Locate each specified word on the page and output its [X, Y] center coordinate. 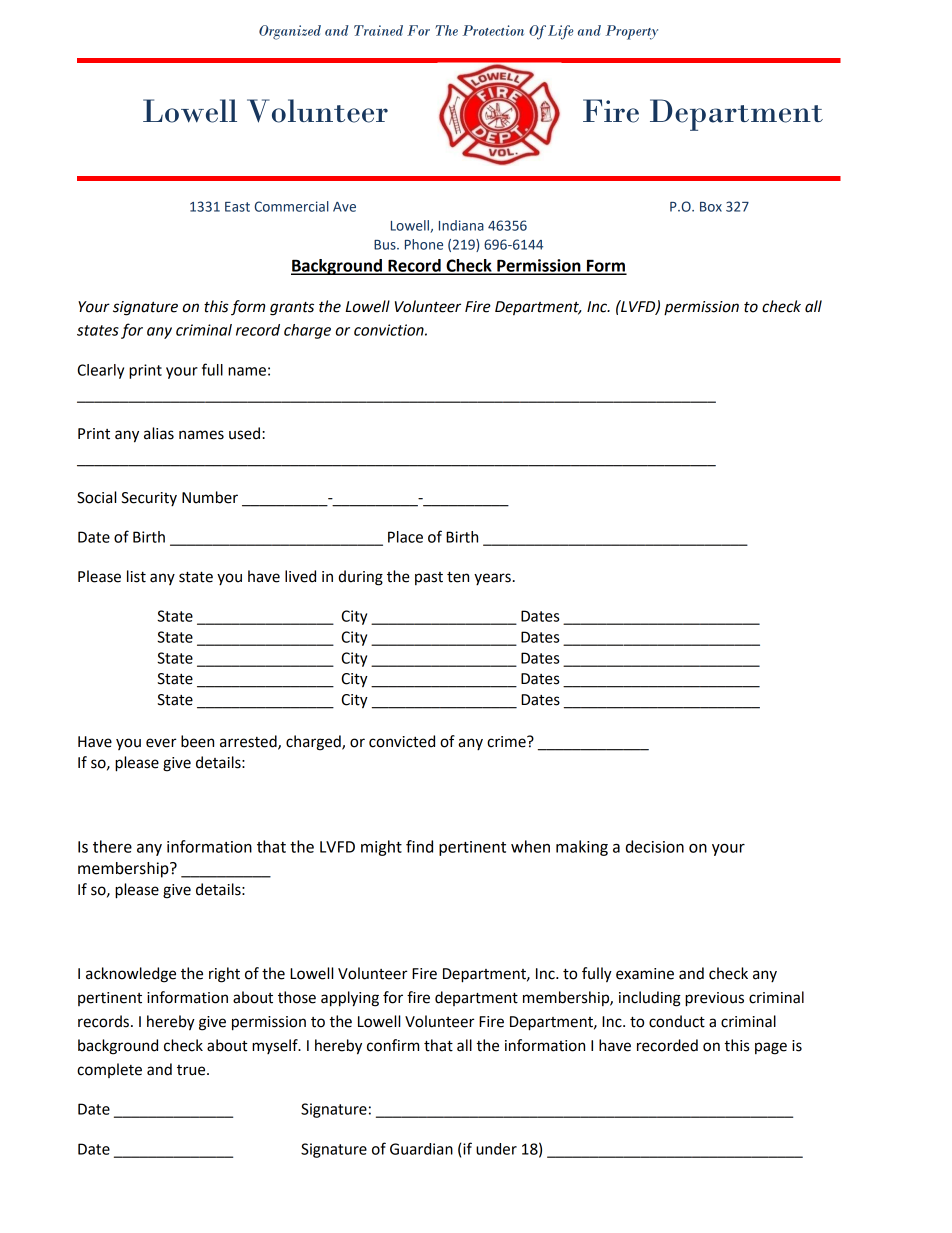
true [192, 1070]
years [492, 579]
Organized [290, 32]
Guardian [421, 1149]
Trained [378, 30]
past [429, 578]
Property [631, 32]
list [136, 576]
